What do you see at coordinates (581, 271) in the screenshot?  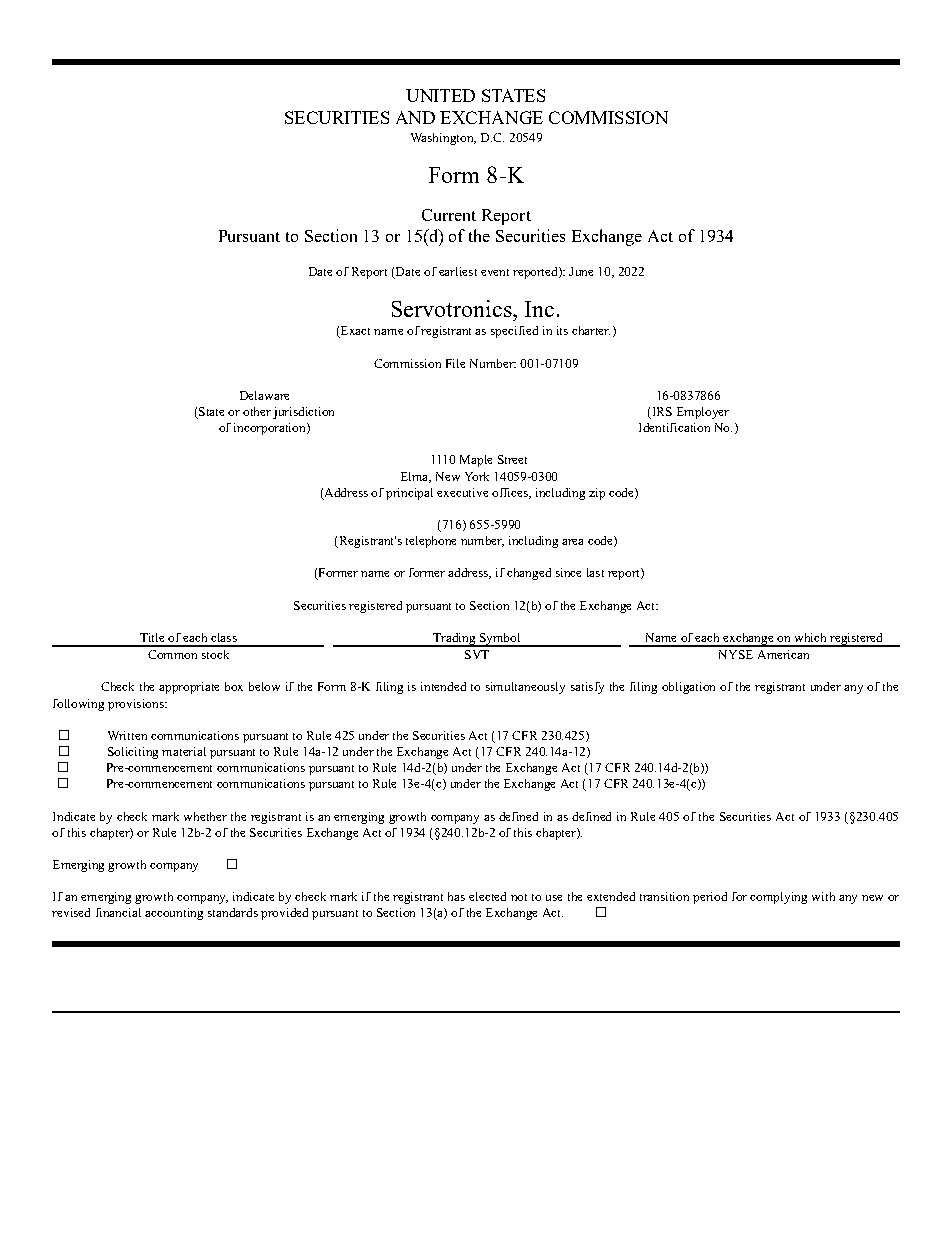 I see `June` at bounding box center [581, 271].
